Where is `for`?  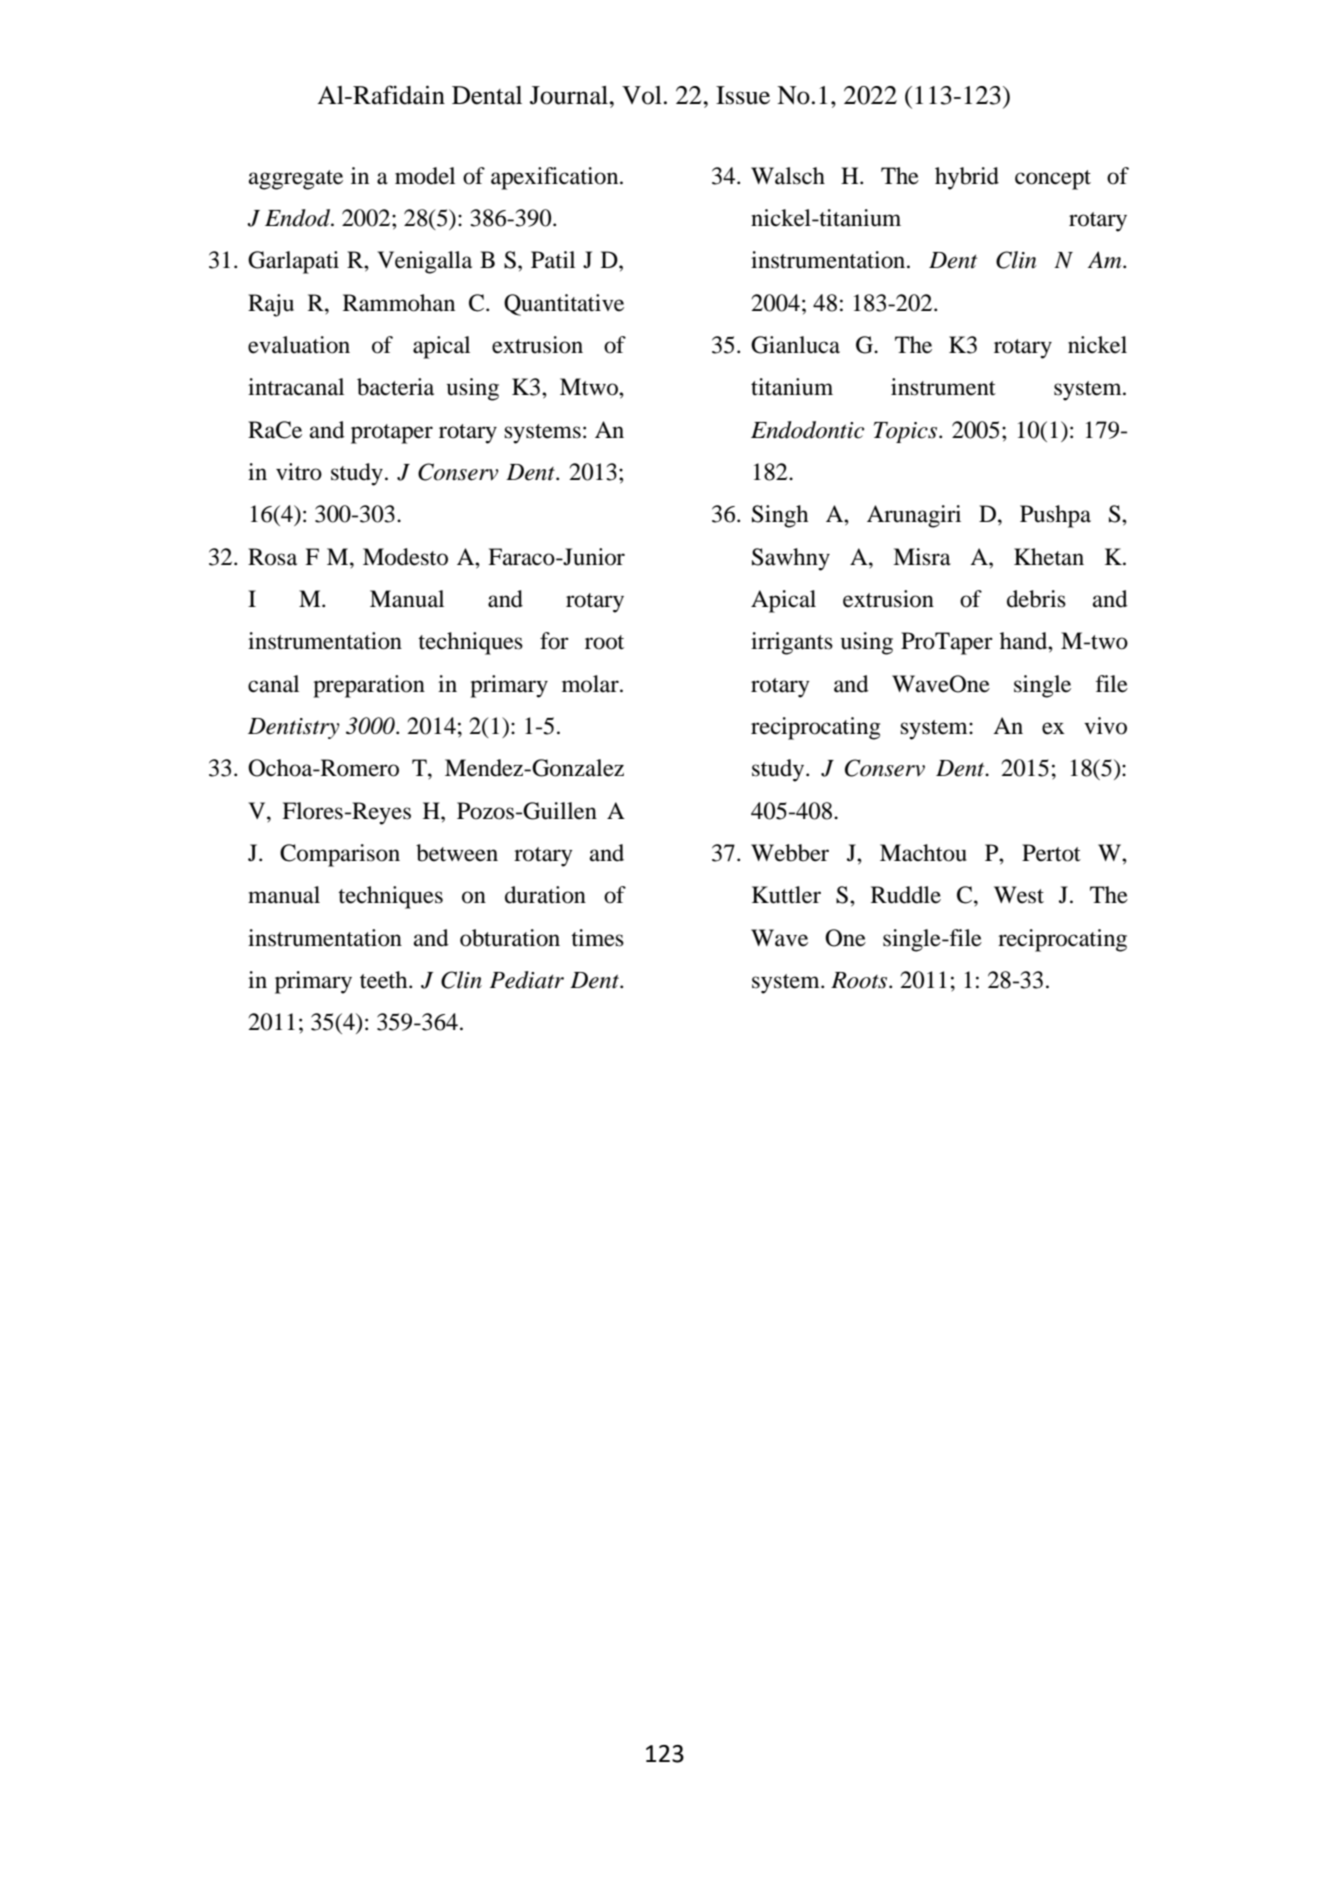 for is located at coordinates (554, 641).
